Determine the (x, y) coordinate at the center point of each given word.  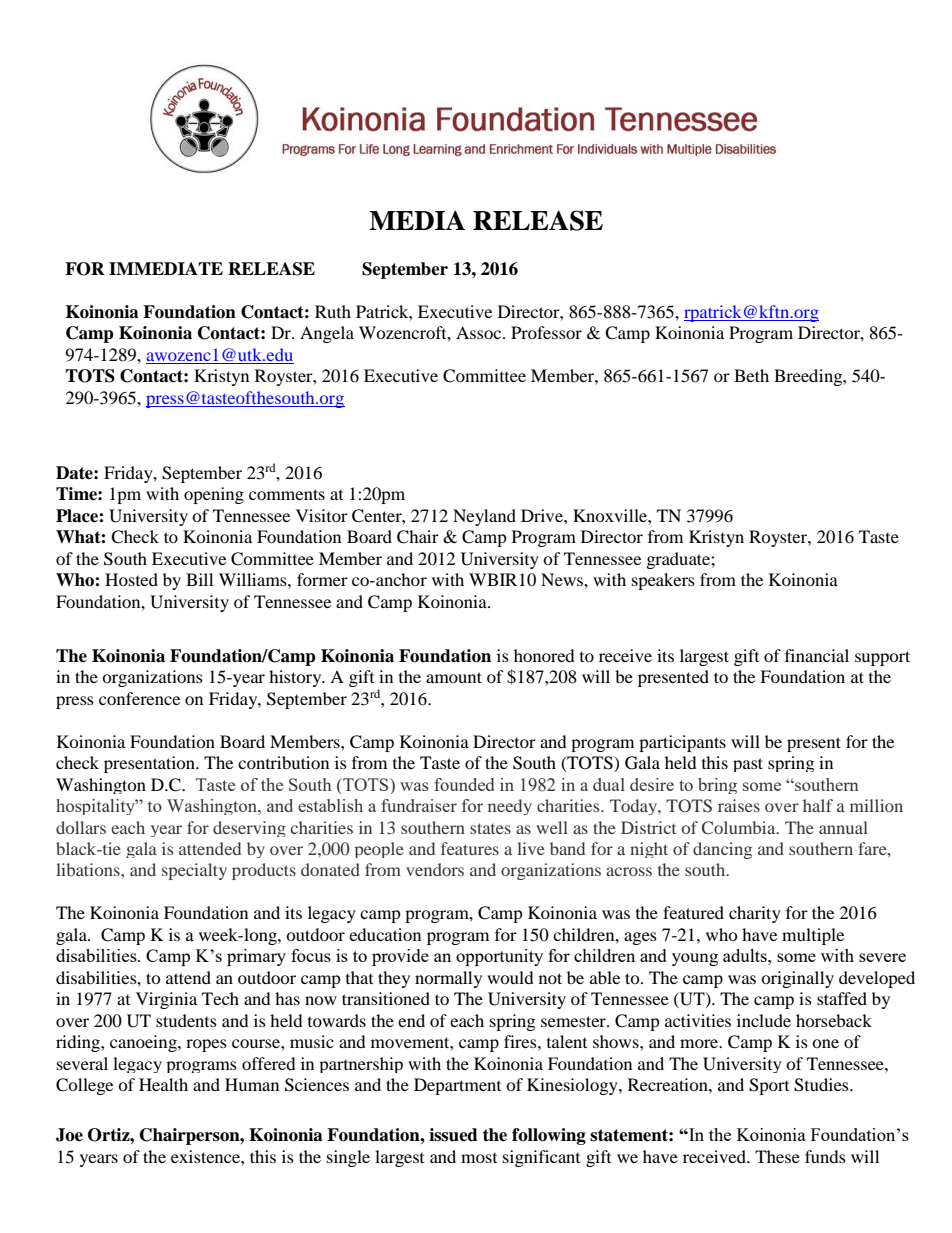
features (470, 848)
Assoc (480, 332)
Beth (751, 375)
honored (544, 655)
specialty (194, 871)
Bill (199, 579)
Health (163, 1084)
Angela (327, 334)
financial (817, 655)
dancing (722, 850)
